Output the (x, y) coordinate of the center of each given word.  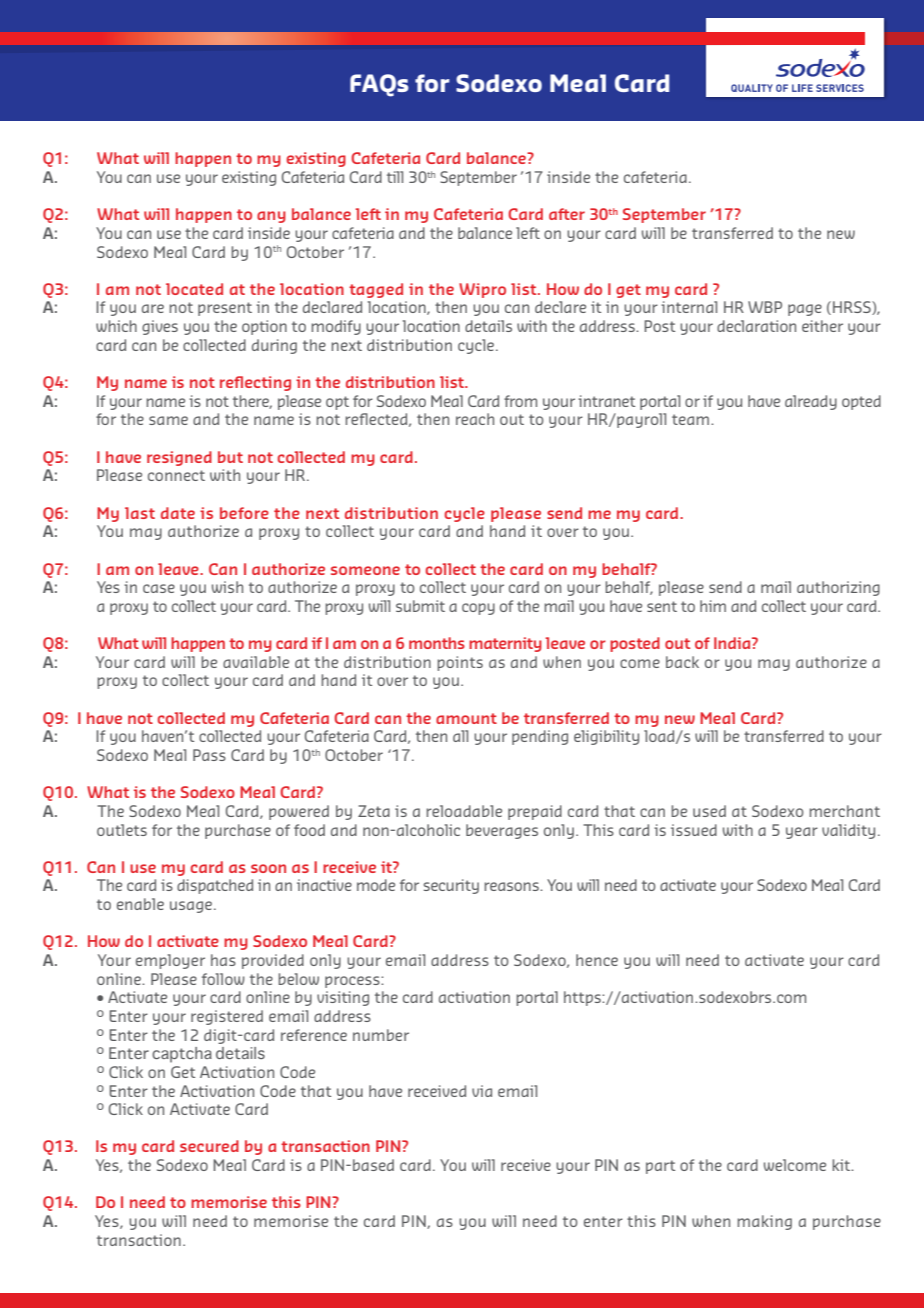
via (482, 1091)
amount (466, 718)
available (256, 662)
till (395, 177)
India (733, 643)
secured (209, 1146)
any (271, 217)
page (805, 310)
